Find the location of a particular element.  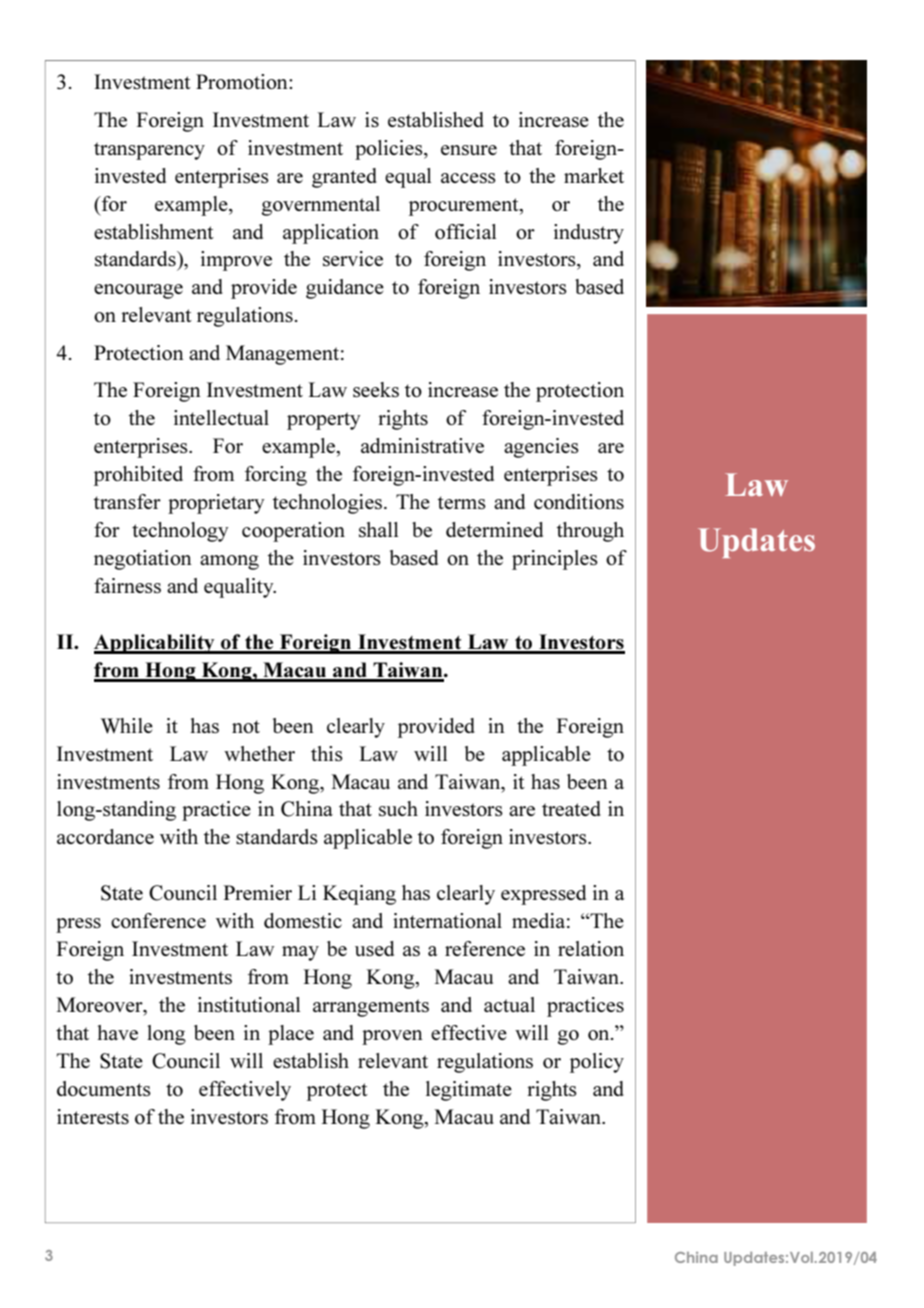

documents is located at coordinates (104, 1088).
